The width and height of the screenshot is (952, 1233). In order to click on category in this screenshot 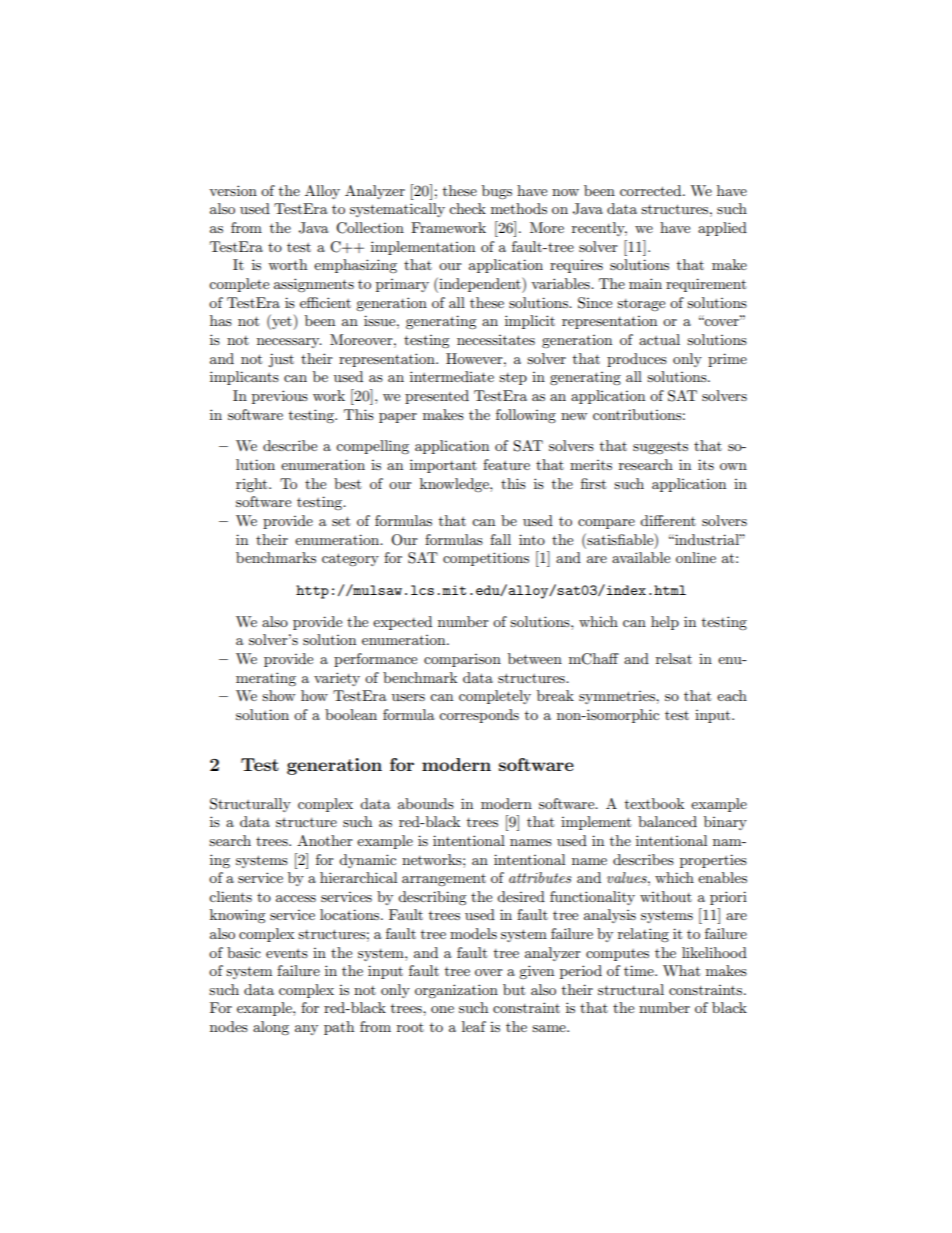, I will do `click(350, 559)`.
